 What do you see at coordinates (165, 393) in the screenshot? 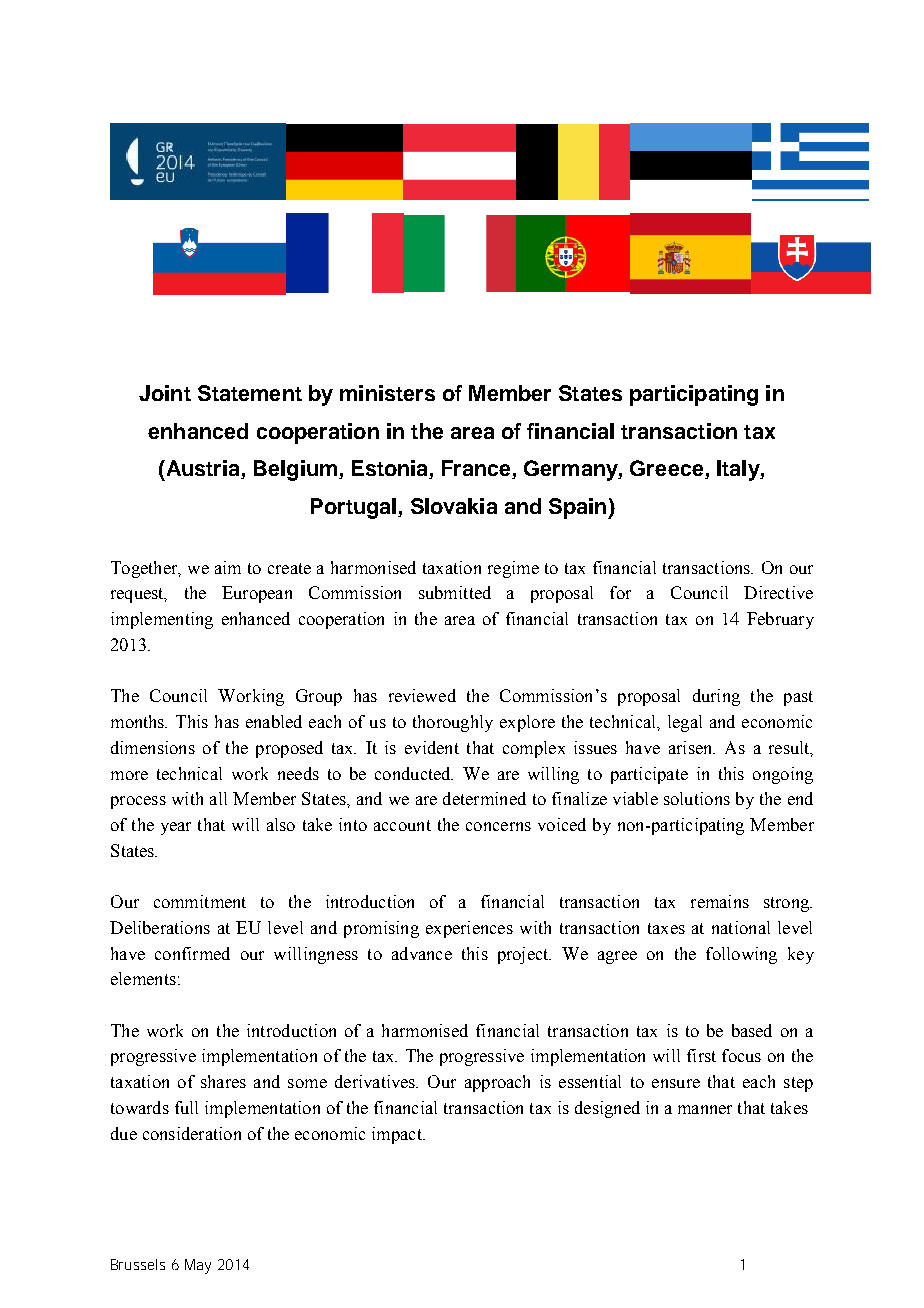
I see `Joint` at bounding box center [165, 393].
